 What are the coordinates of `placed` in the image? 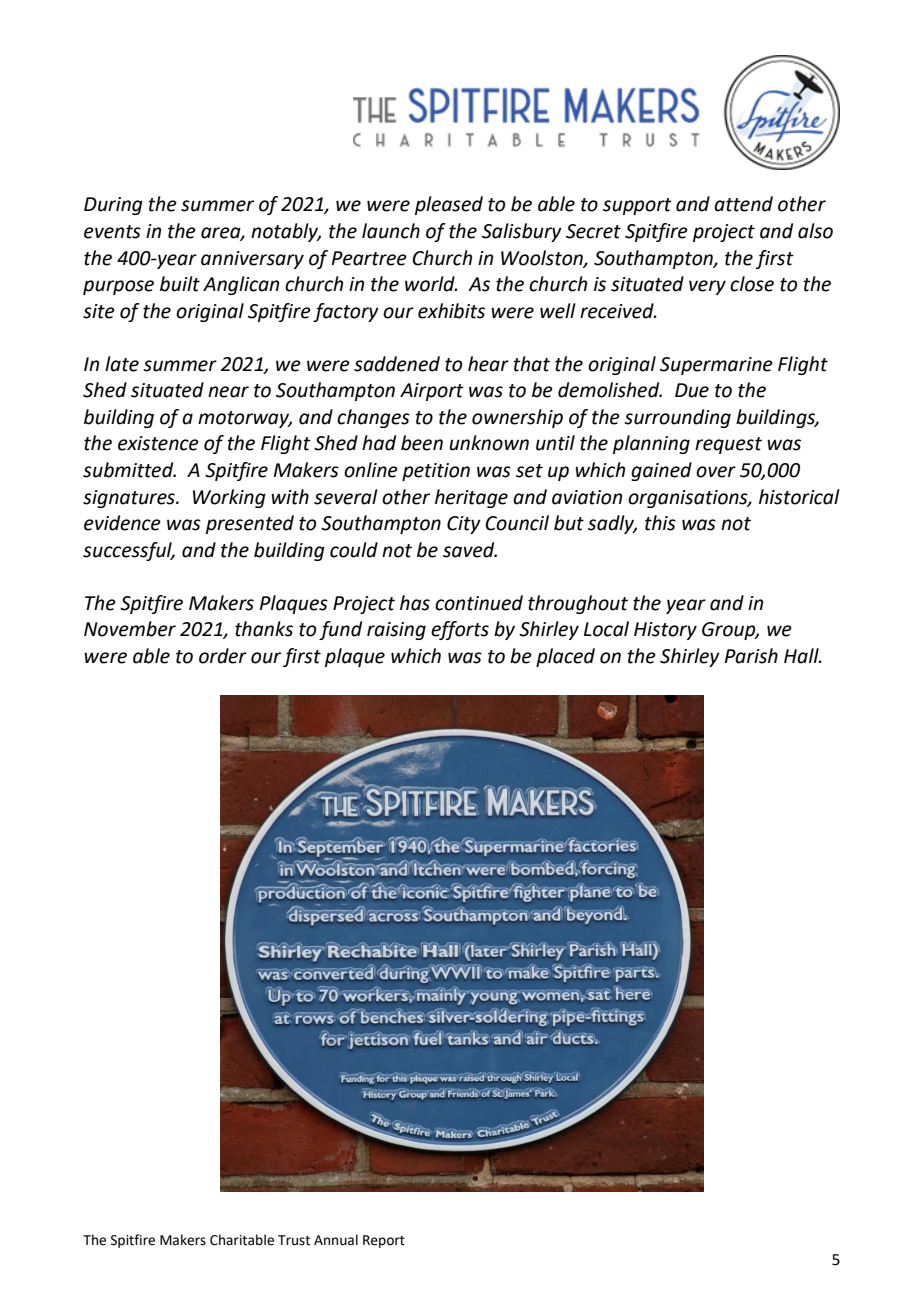 It's located at (565, 657).
